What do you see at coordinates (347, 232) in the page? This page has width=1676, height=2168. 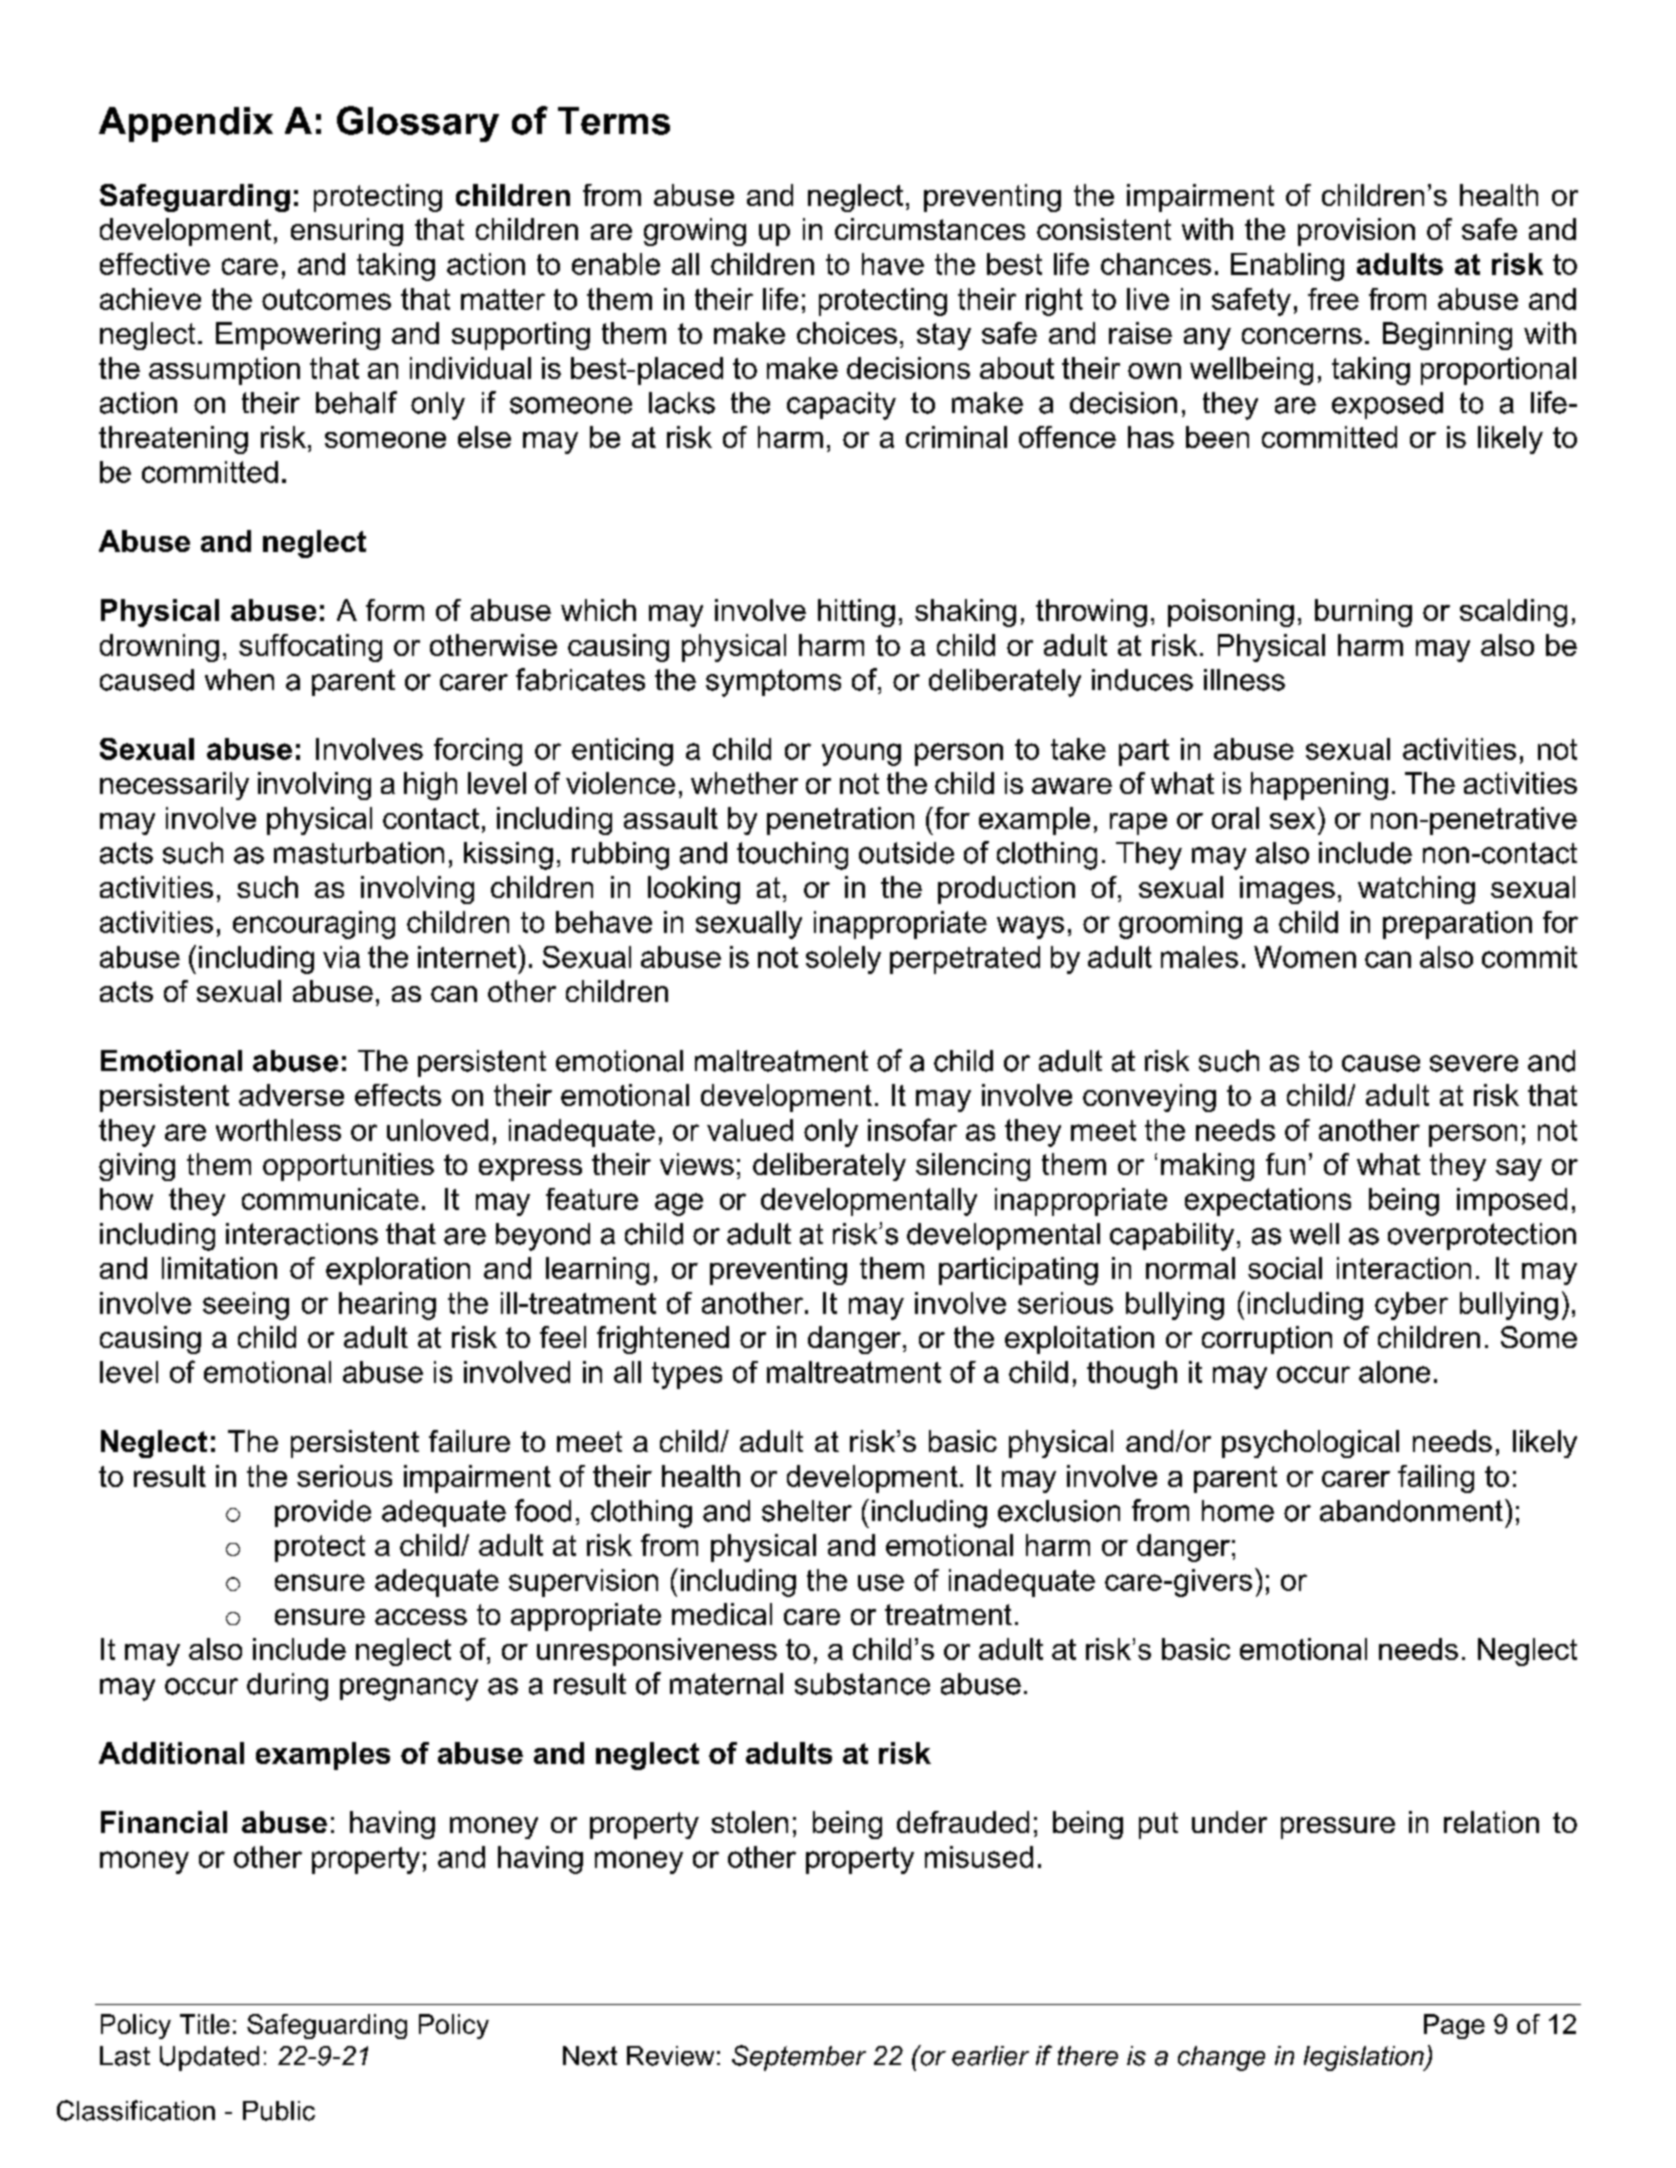 I see `ensuring` at bounding box center [347, 232].
